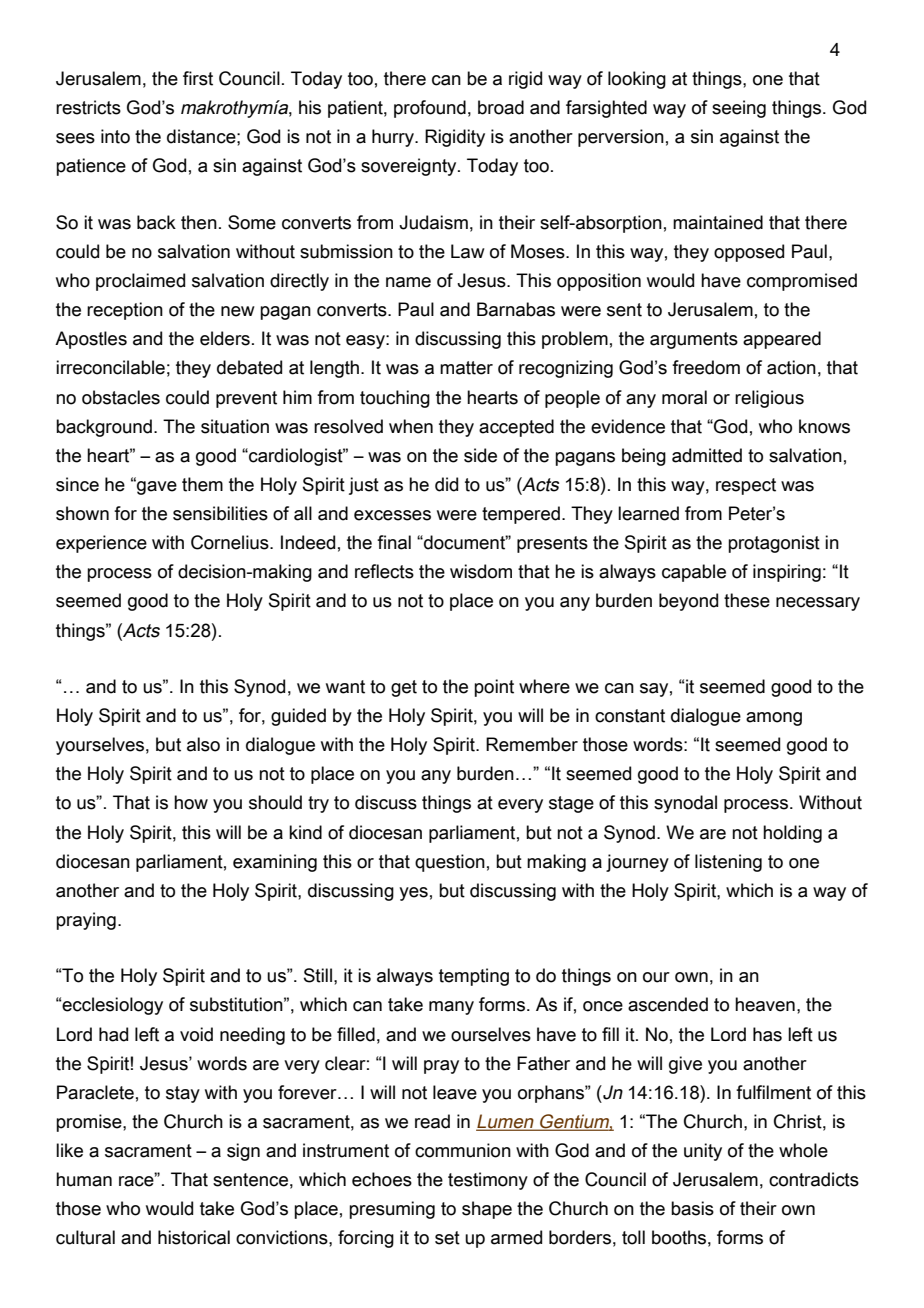  Describe the element at coordinates (121, 397) in the screenshot. I see `obstacles` at that location.
